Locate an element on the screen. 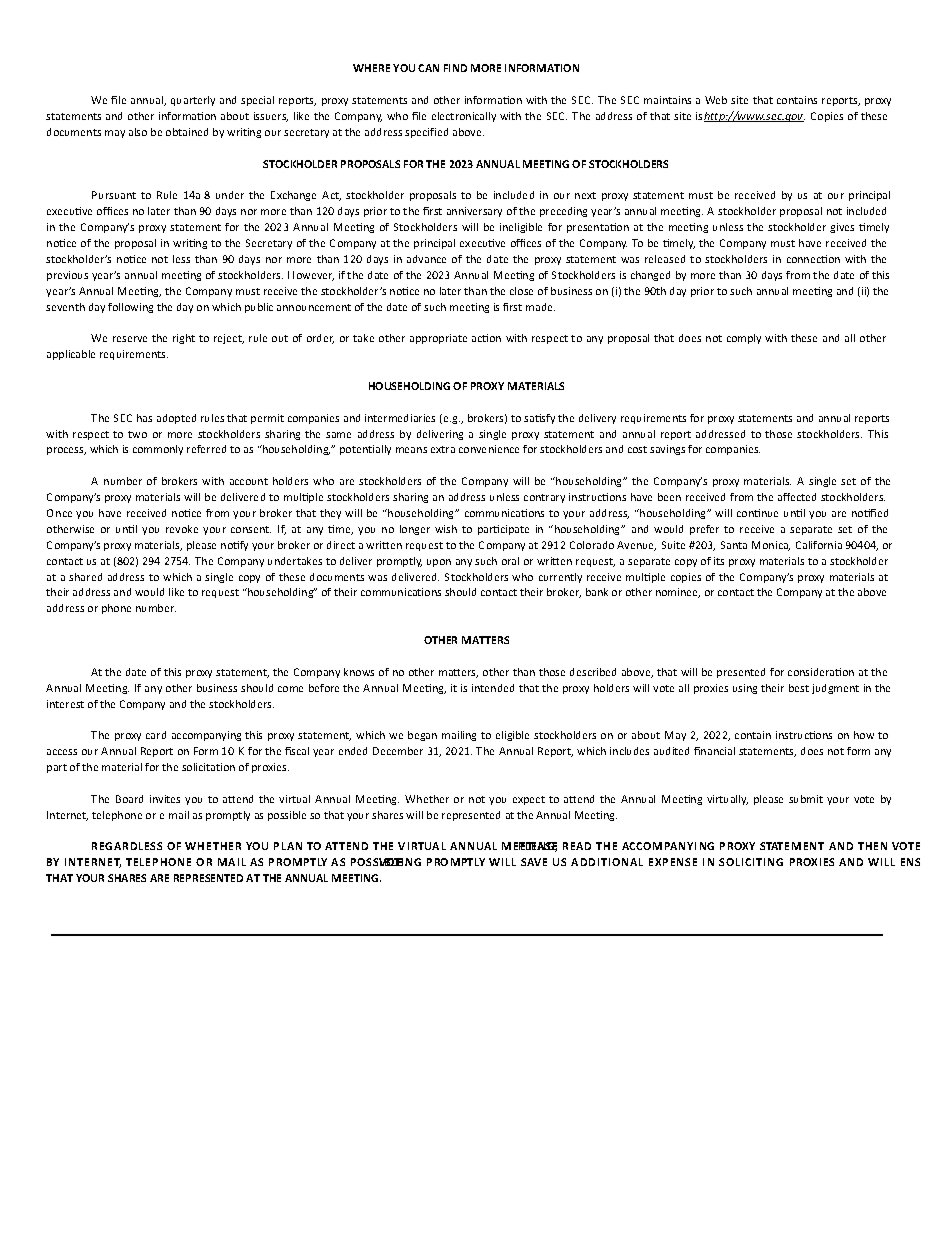  extra is located at coordinates (443, 449).
